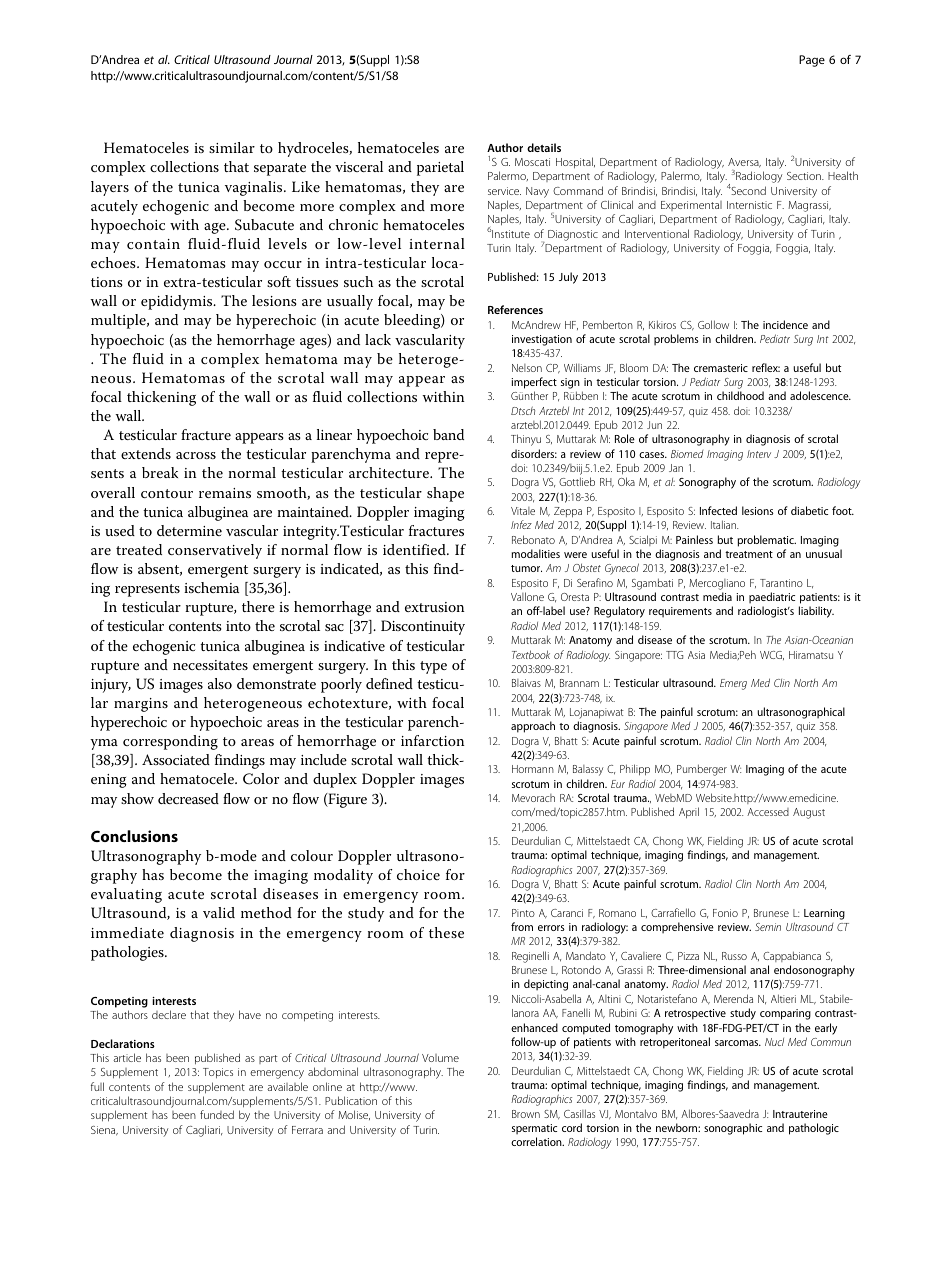 The image size is (952, 1270). Describe the element at coordinates (544, 147) in the document. I see `details` at that location.
